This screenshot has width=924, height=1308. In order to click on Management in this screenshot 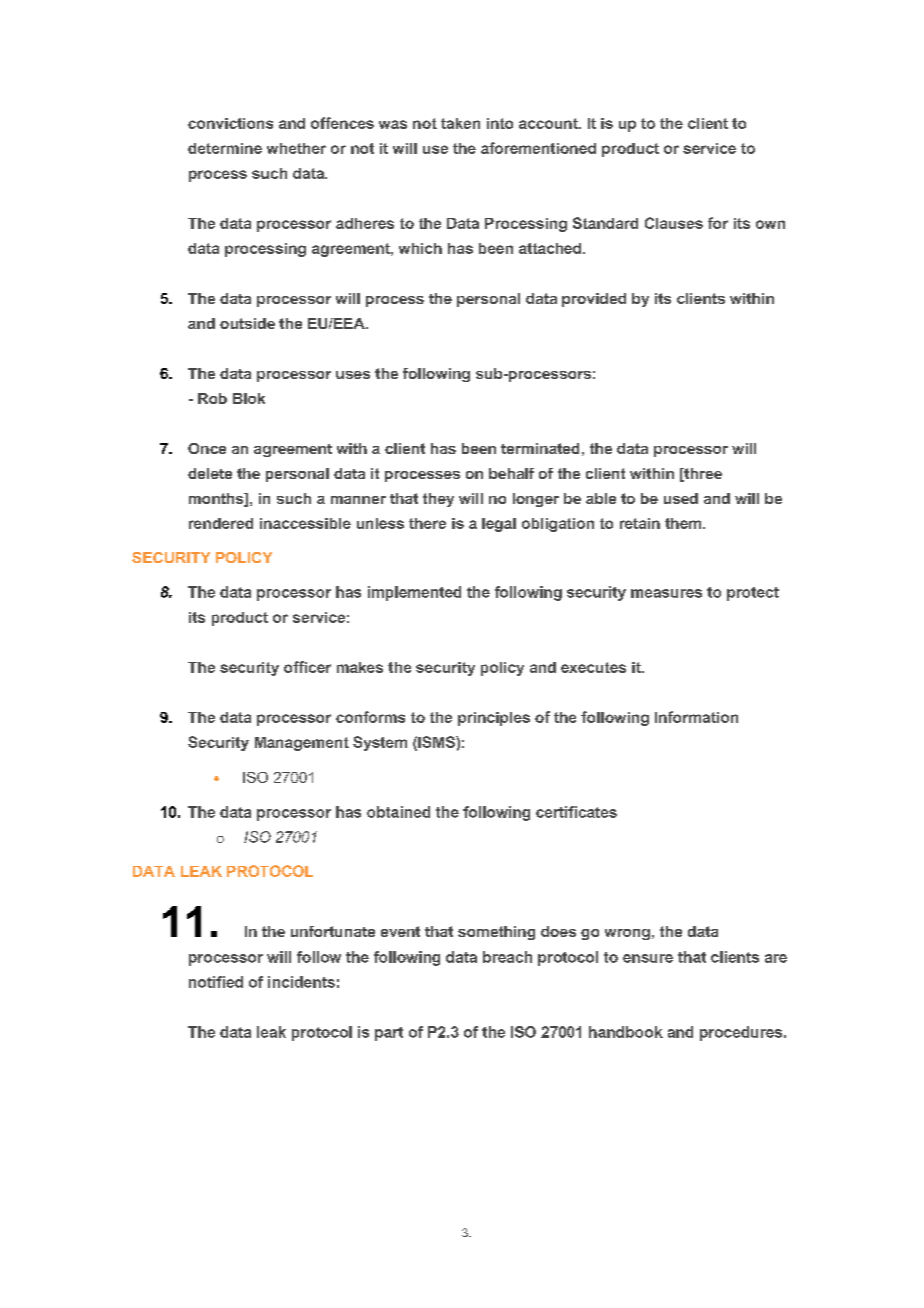, I will do `click(302, 744)`.
